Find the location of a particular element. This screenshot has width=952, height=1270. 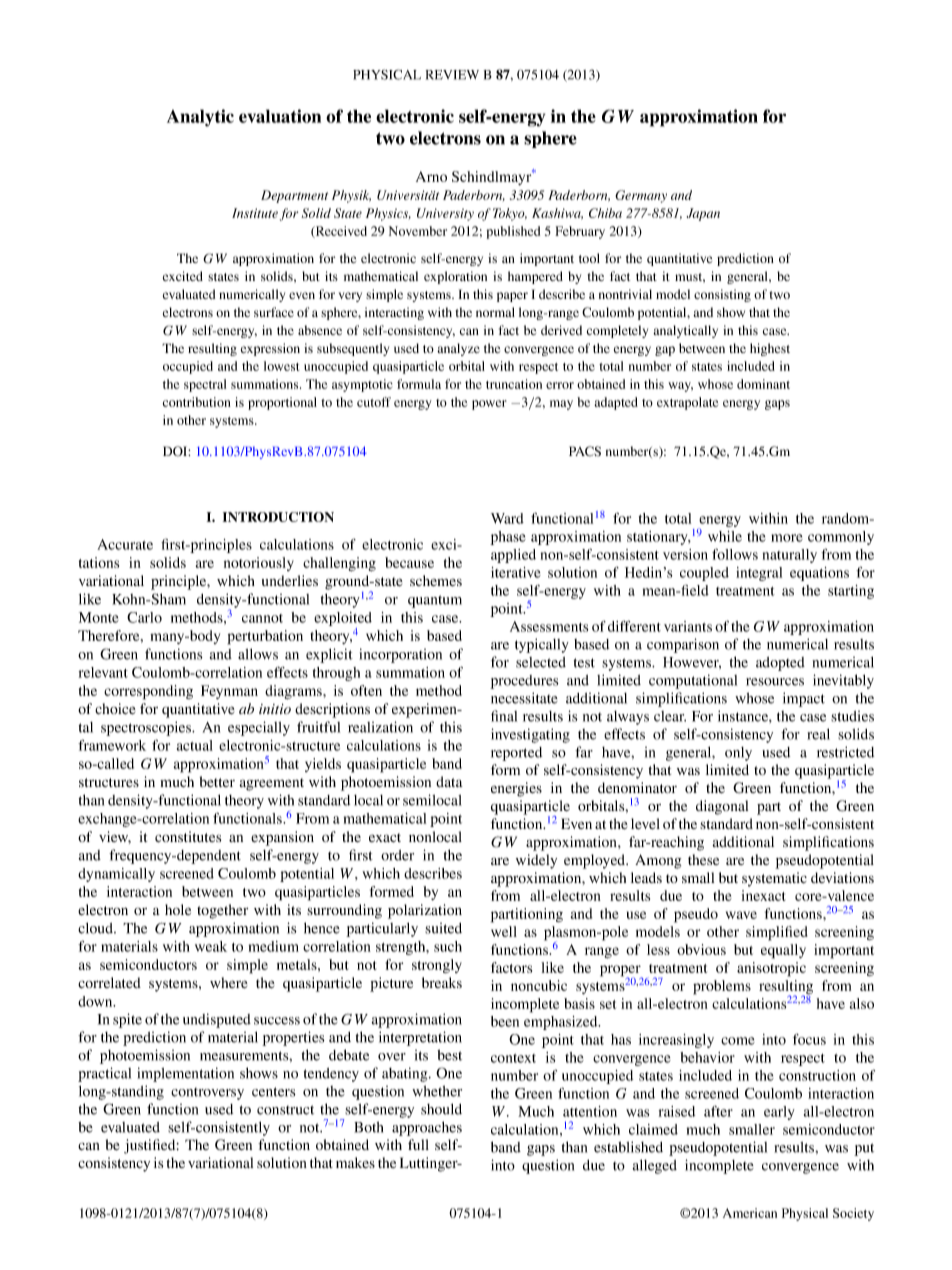

full is located at coordinates (418, 1144).
